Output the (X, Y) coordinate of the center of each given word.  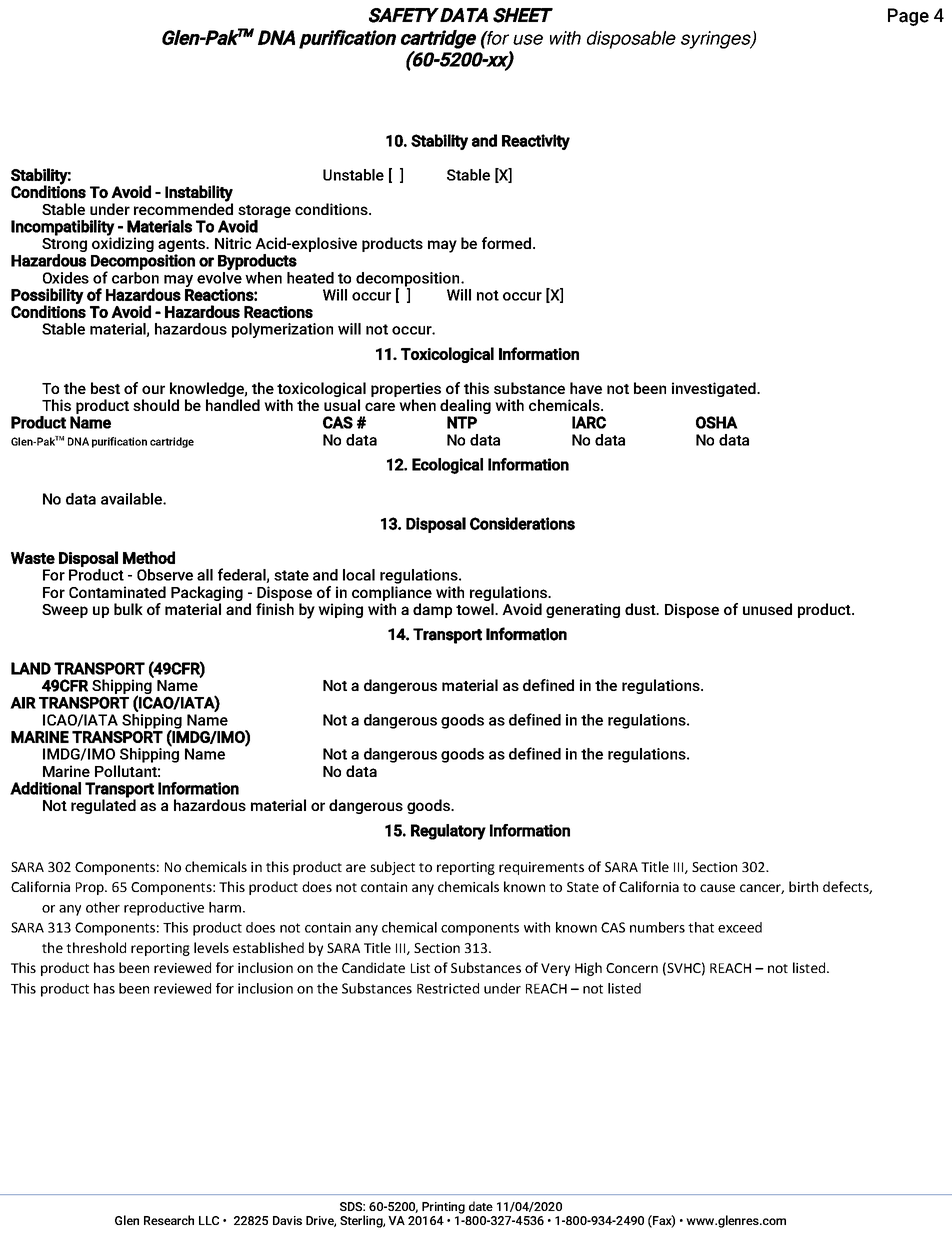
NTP (462, 422)
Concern (632, 968)
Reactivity (536, 142)
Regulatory (448, 832)
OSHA (717, 422)
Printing (443, 1208)
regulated (103, 805)
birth (803, 886)
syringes (717, 40)
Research (169, 1220)
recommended (183, 208)
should (156, 405)
